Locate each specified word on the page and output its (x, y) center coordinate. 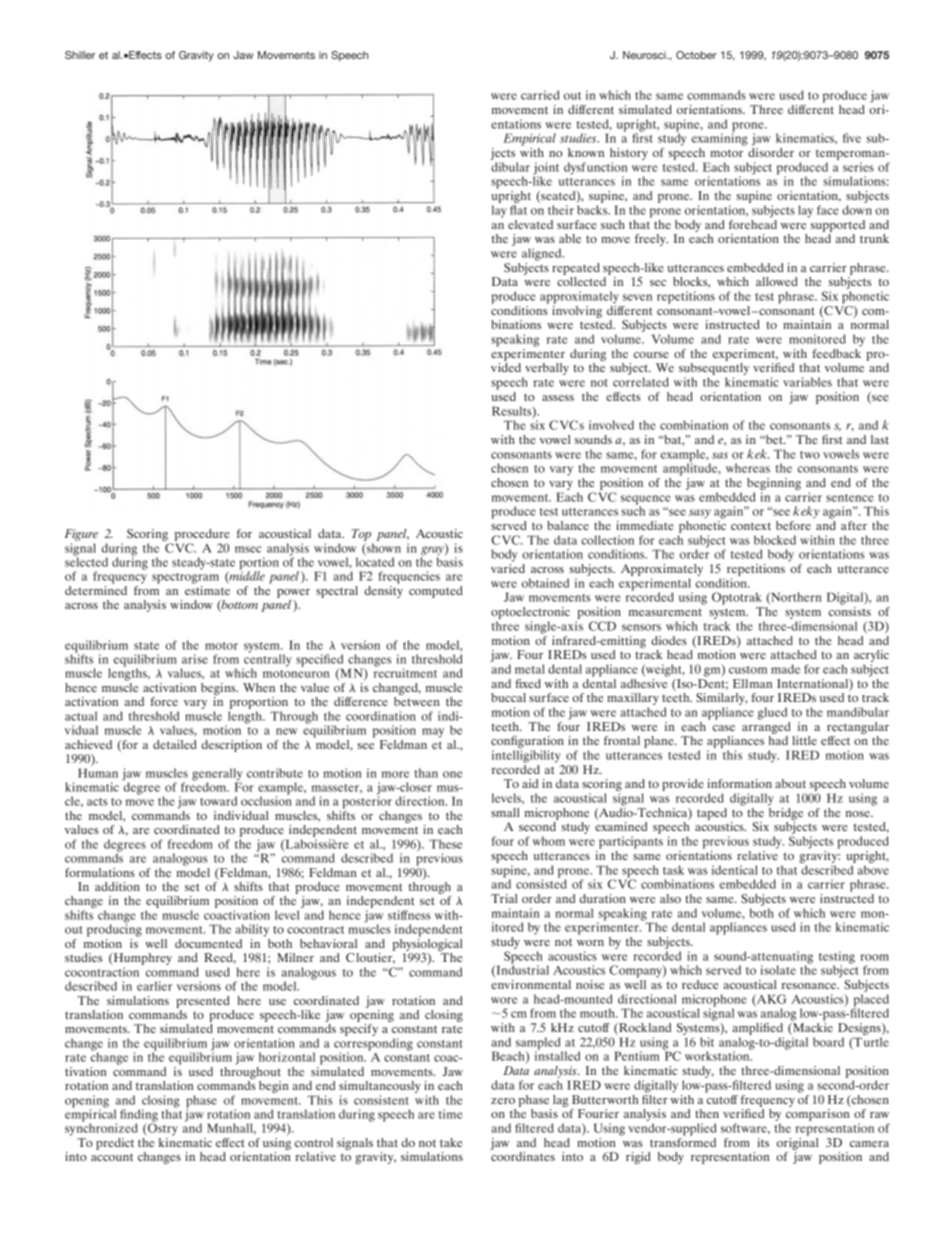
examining (720, 138)
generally (217, 775)
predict (115, 1144)
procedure (202, 536)
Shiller (80, 55)
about (790, 783)
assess (558, 398)
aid (530, 783)
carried (540, 95)
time (450, 1114)
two (810, 455)
